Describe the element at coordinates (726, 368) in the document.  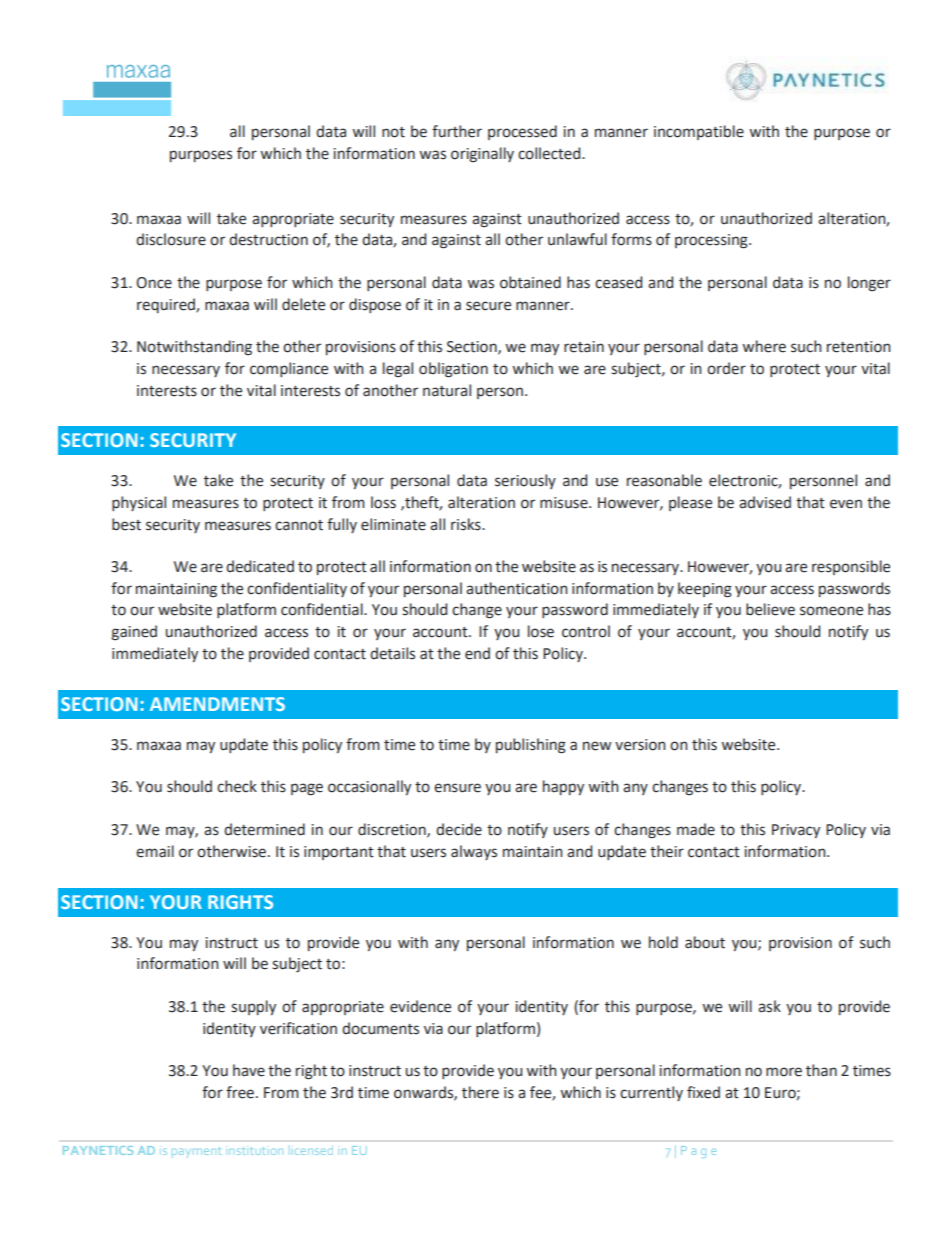
I see `order` at that location.
